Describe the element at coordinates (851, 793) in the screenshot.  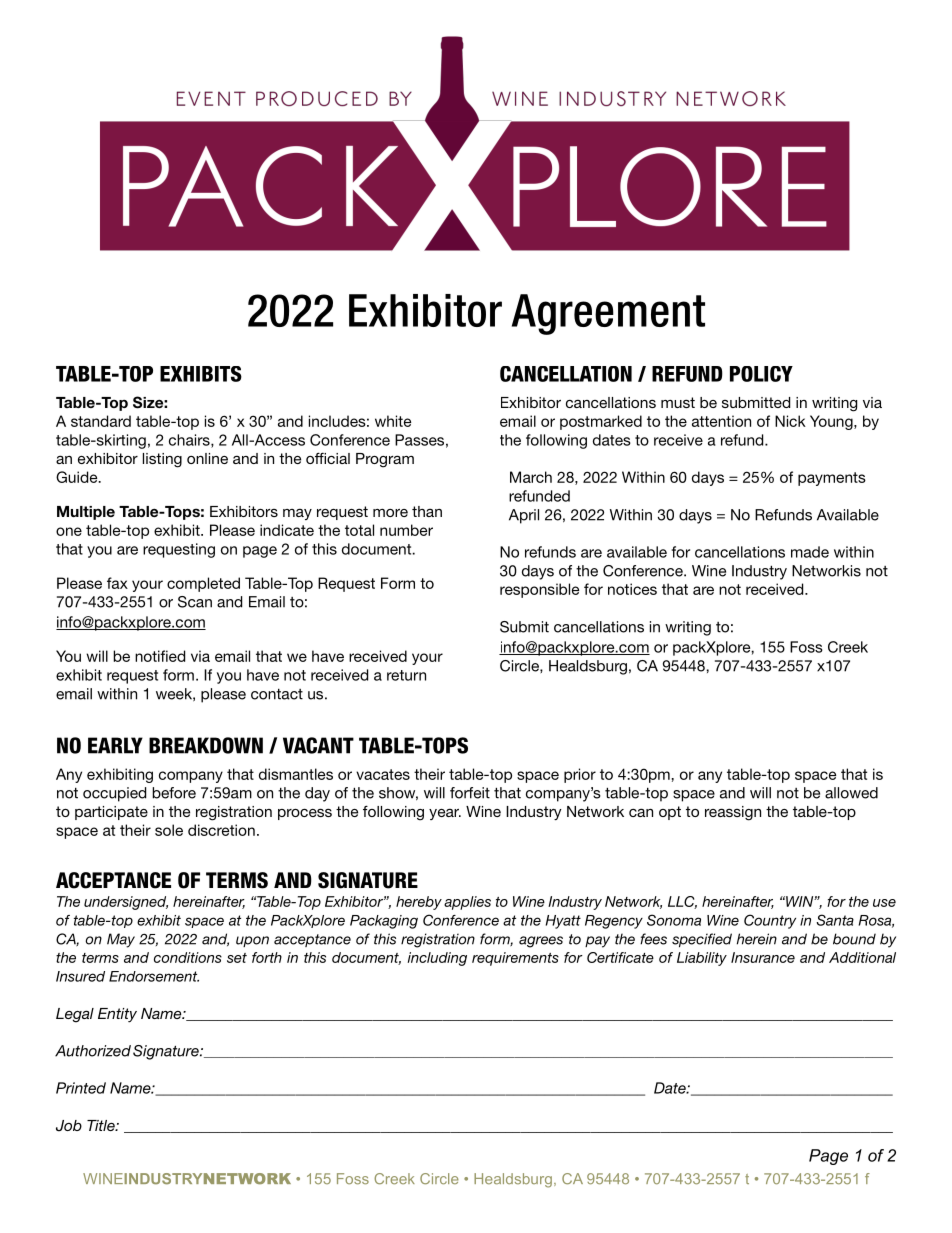
I see `allowed` at that location.
